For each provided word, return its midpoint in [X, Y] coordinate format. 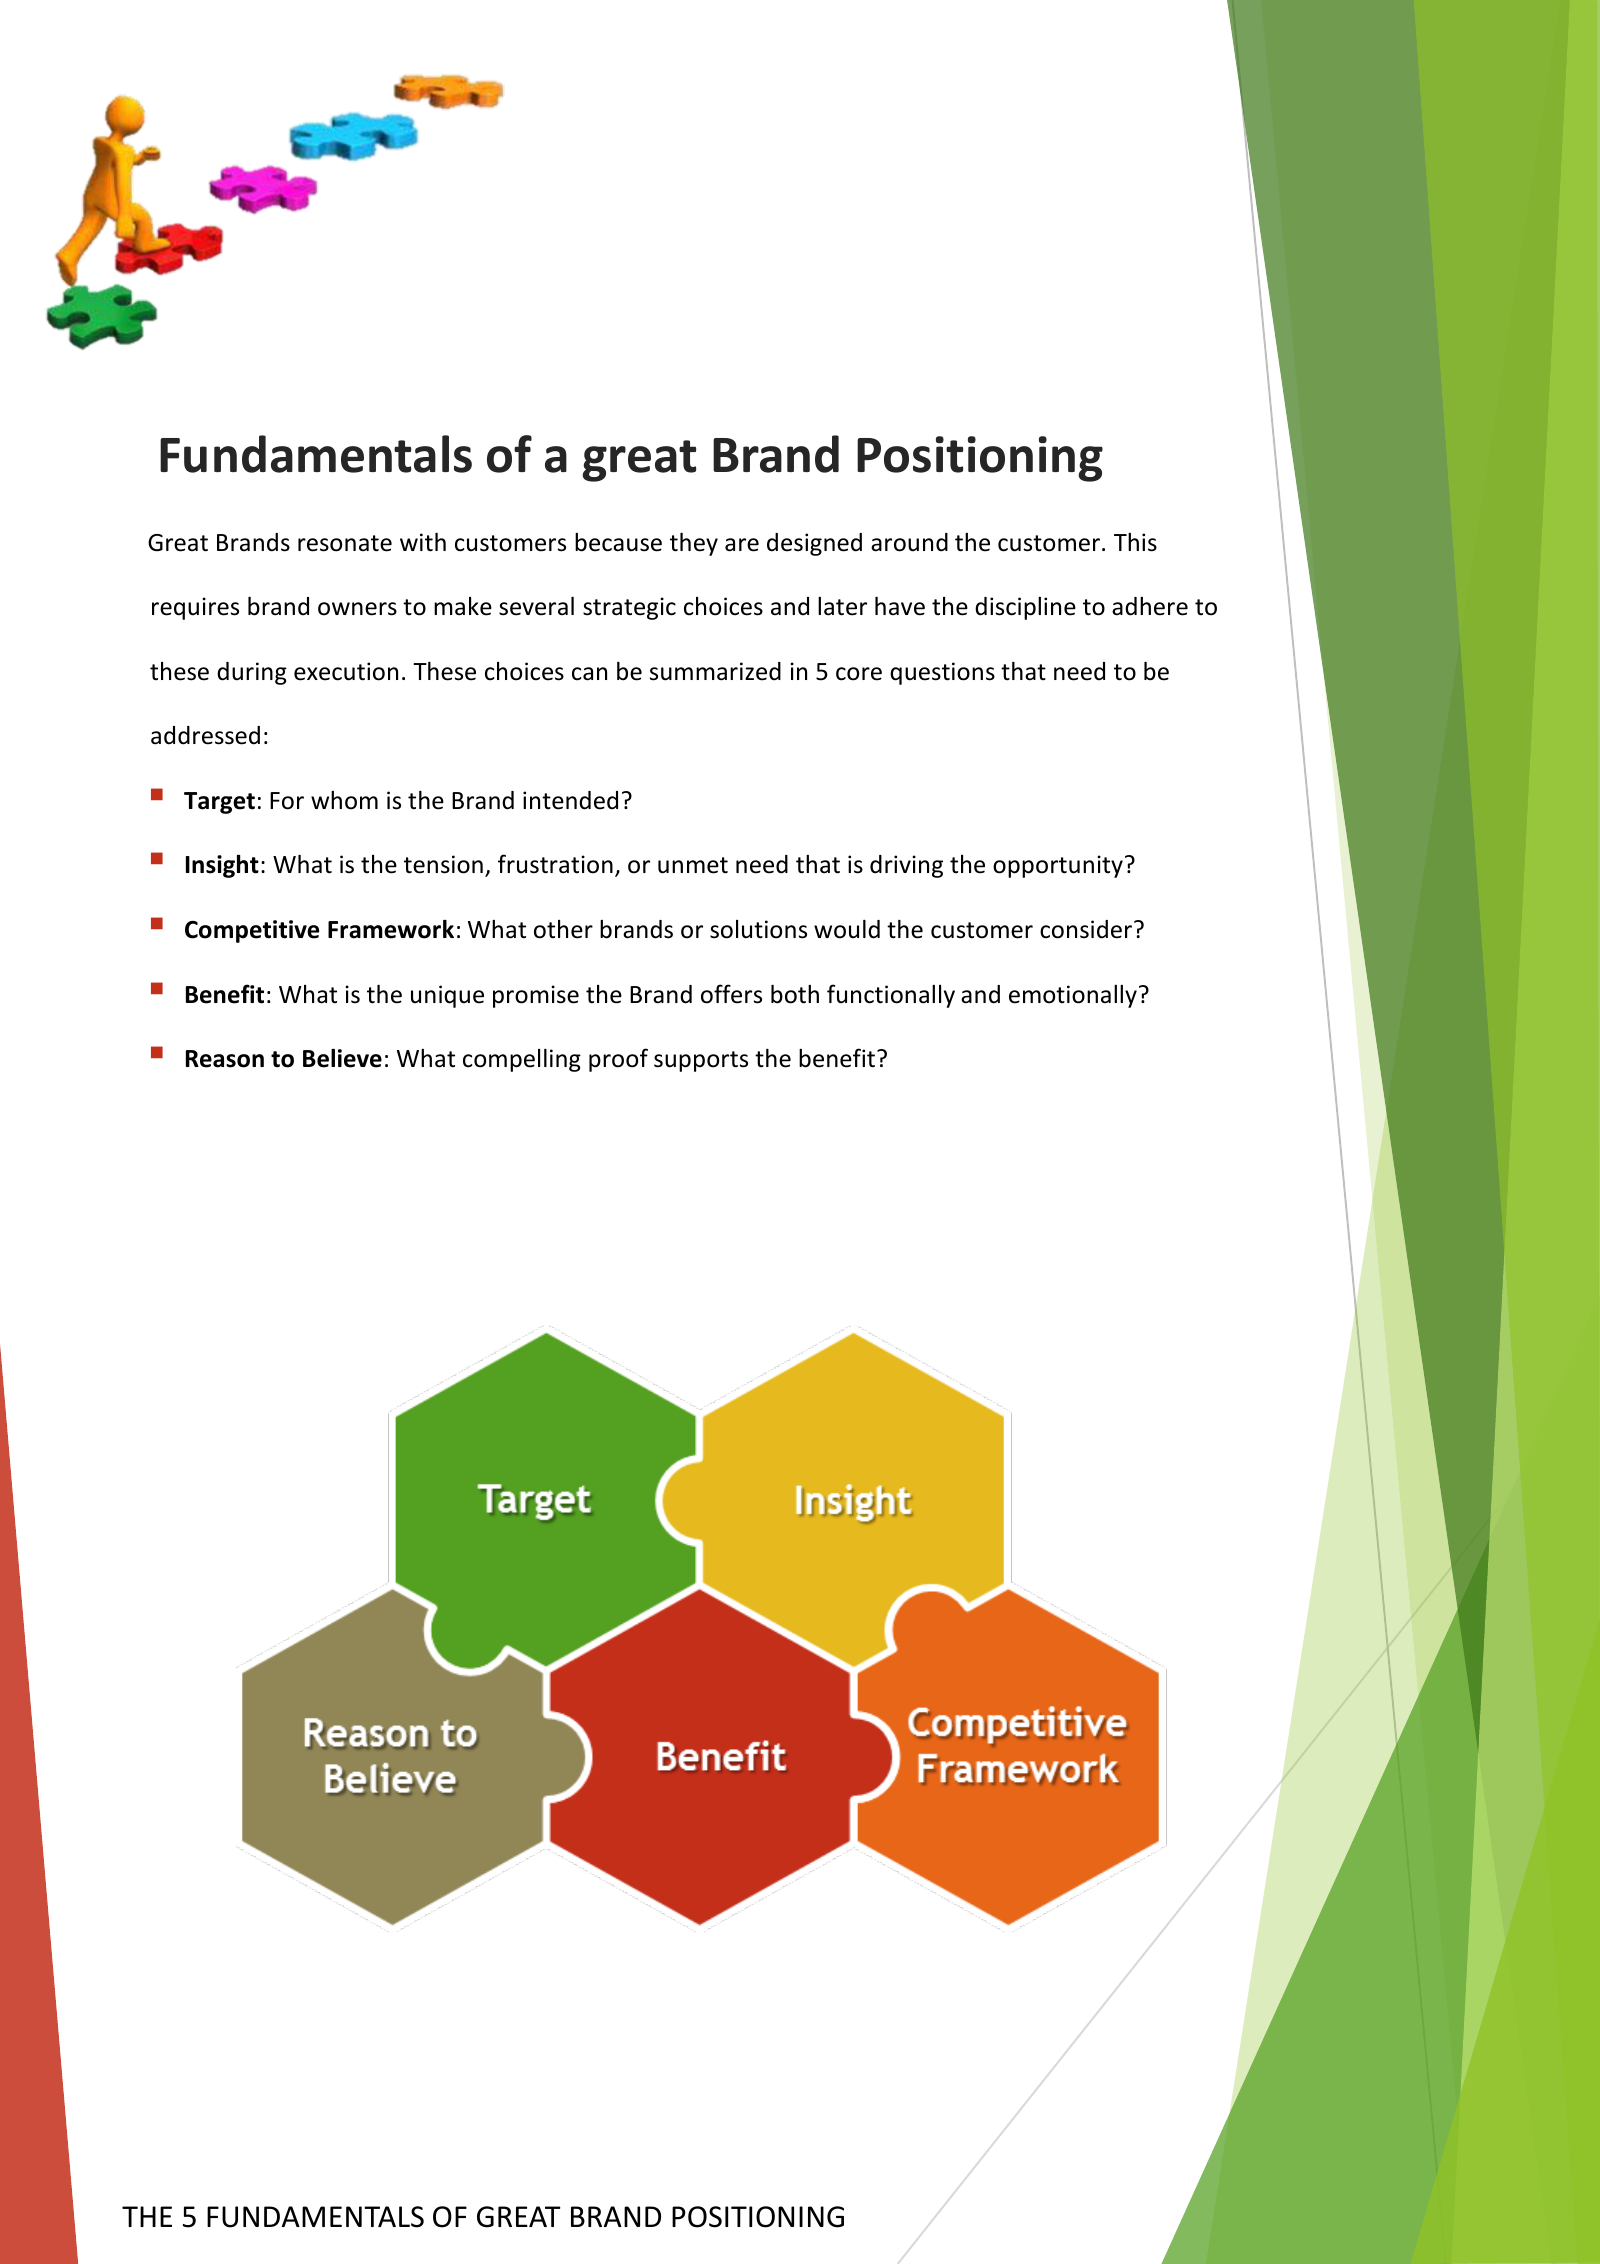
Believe [342, 1058]
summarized [715, 671]
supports [701, 1061]
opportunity [1058, 866]
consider [1087, 929]
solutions [758, 929]
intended [570, 800]
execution [346, 671]
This [1135, 542]
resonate [345, 543]
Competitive [252, 931]
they [694, 544]
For [287, 801]
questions [942, 673]
